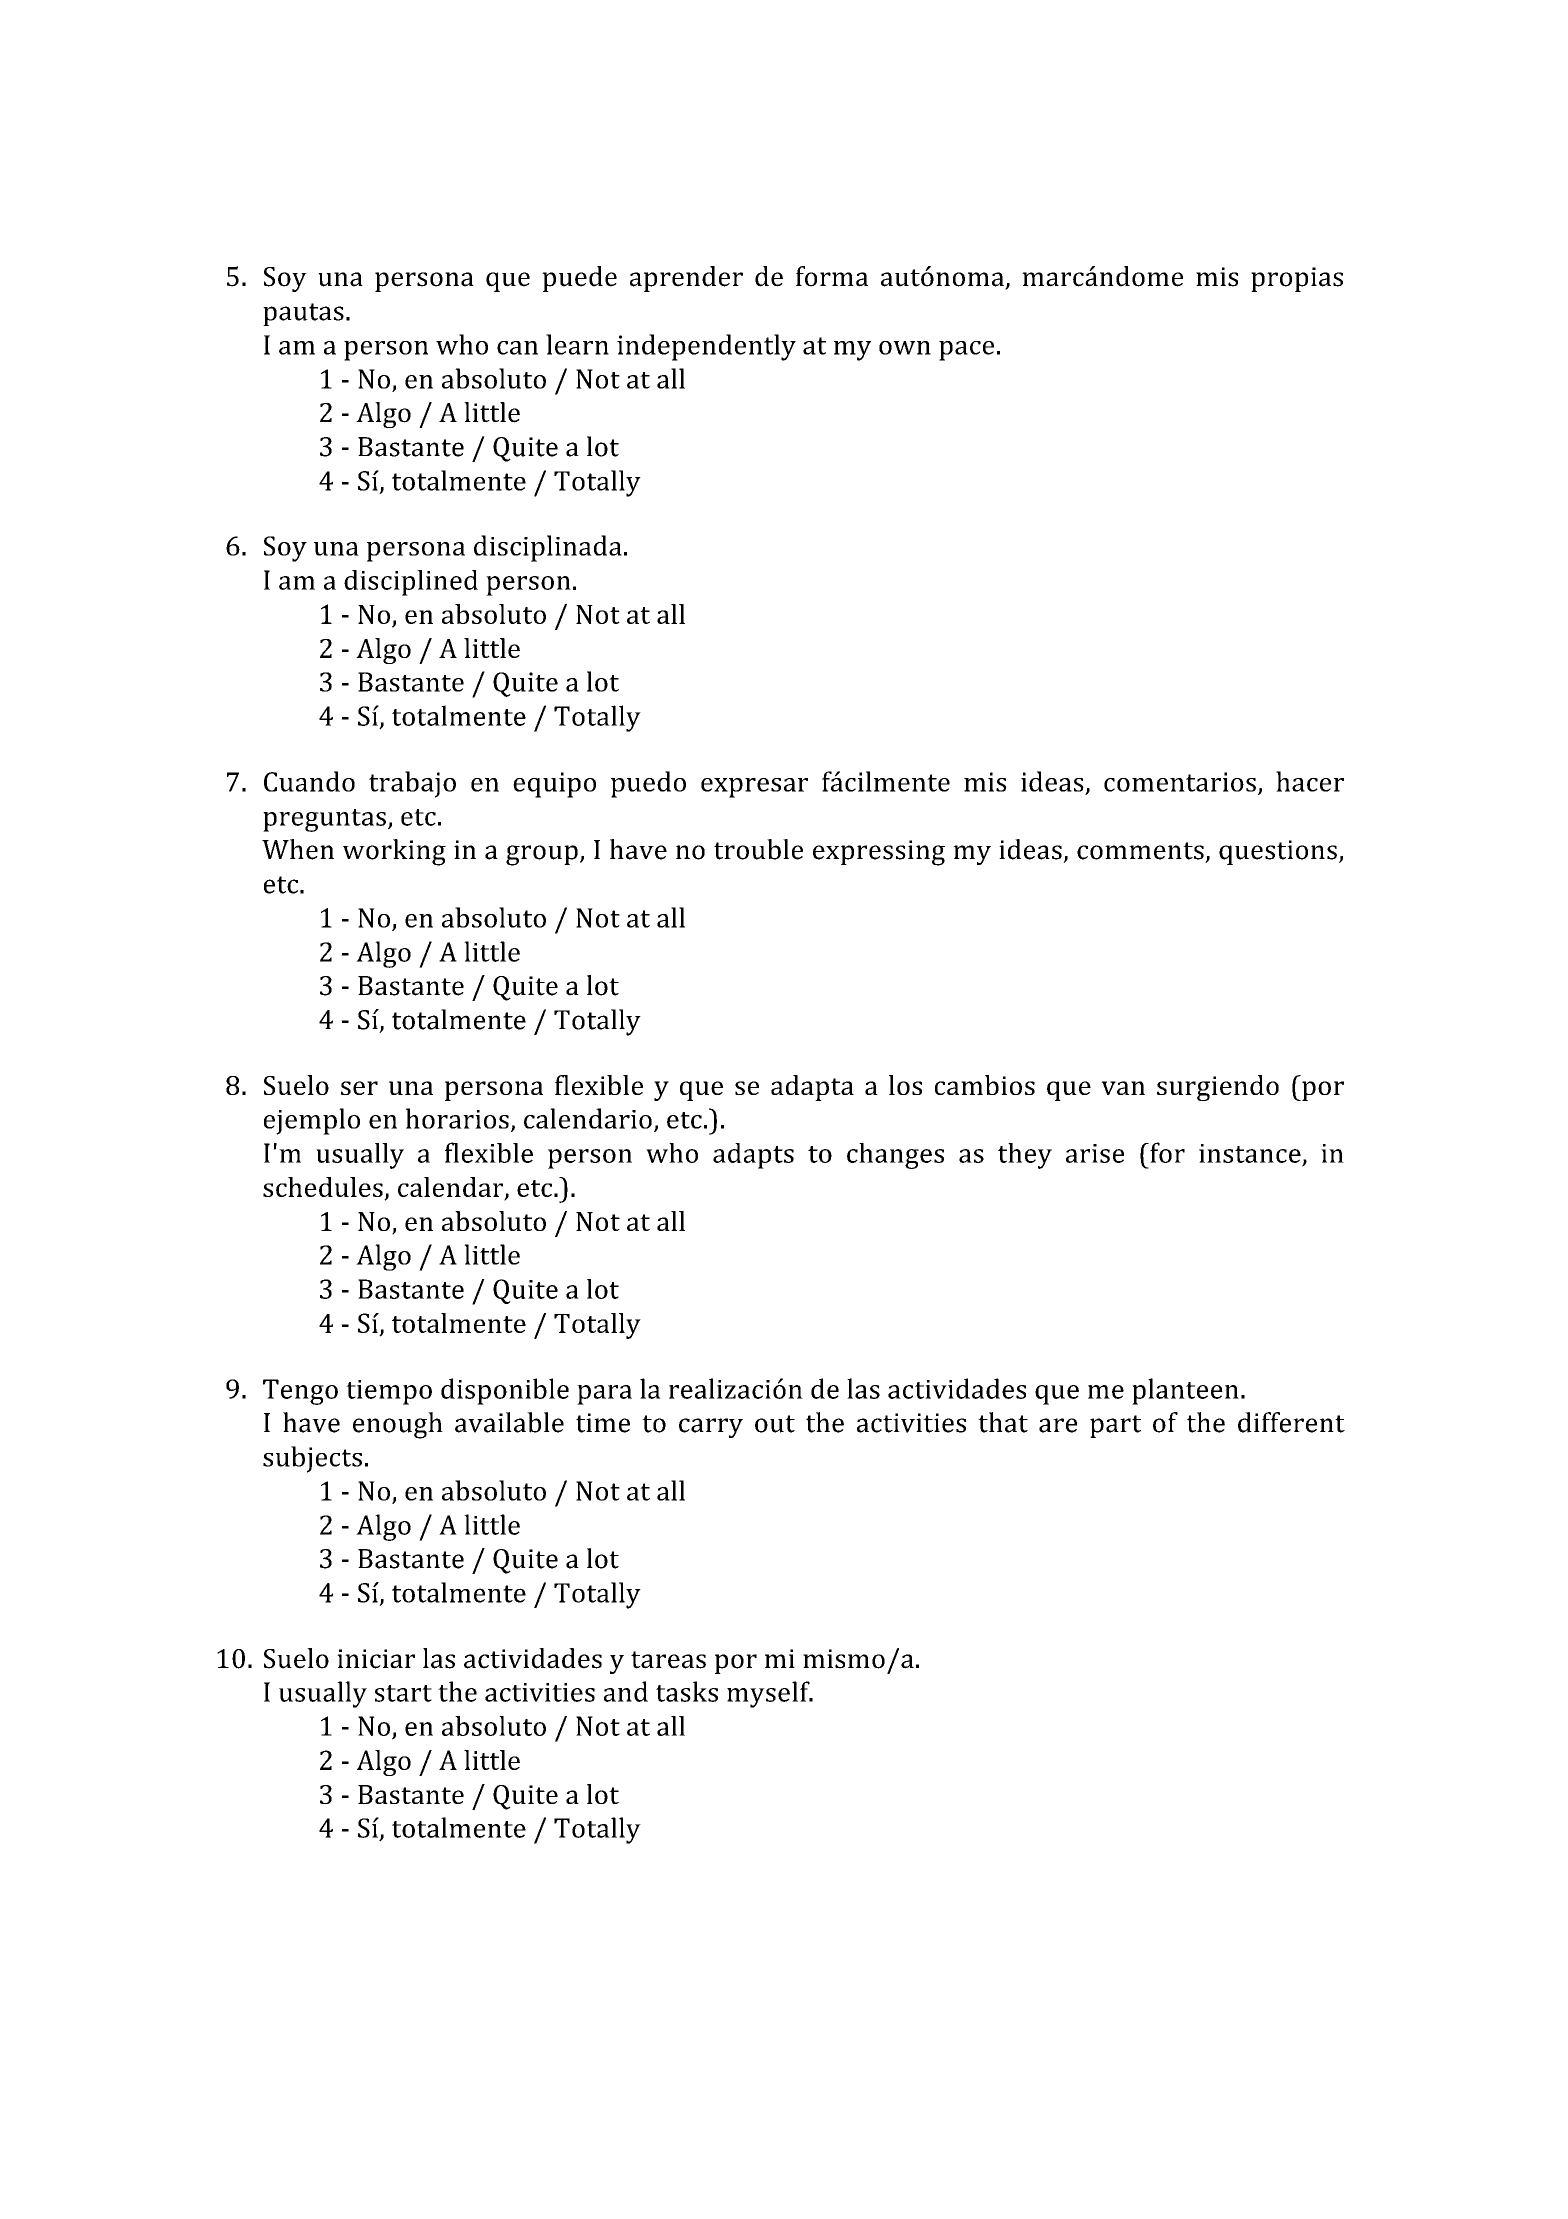 This screenshot has width=1568, height=2219. Describe the element at coordinates (517, 348) in the screenshot. I see `can` at that location.
